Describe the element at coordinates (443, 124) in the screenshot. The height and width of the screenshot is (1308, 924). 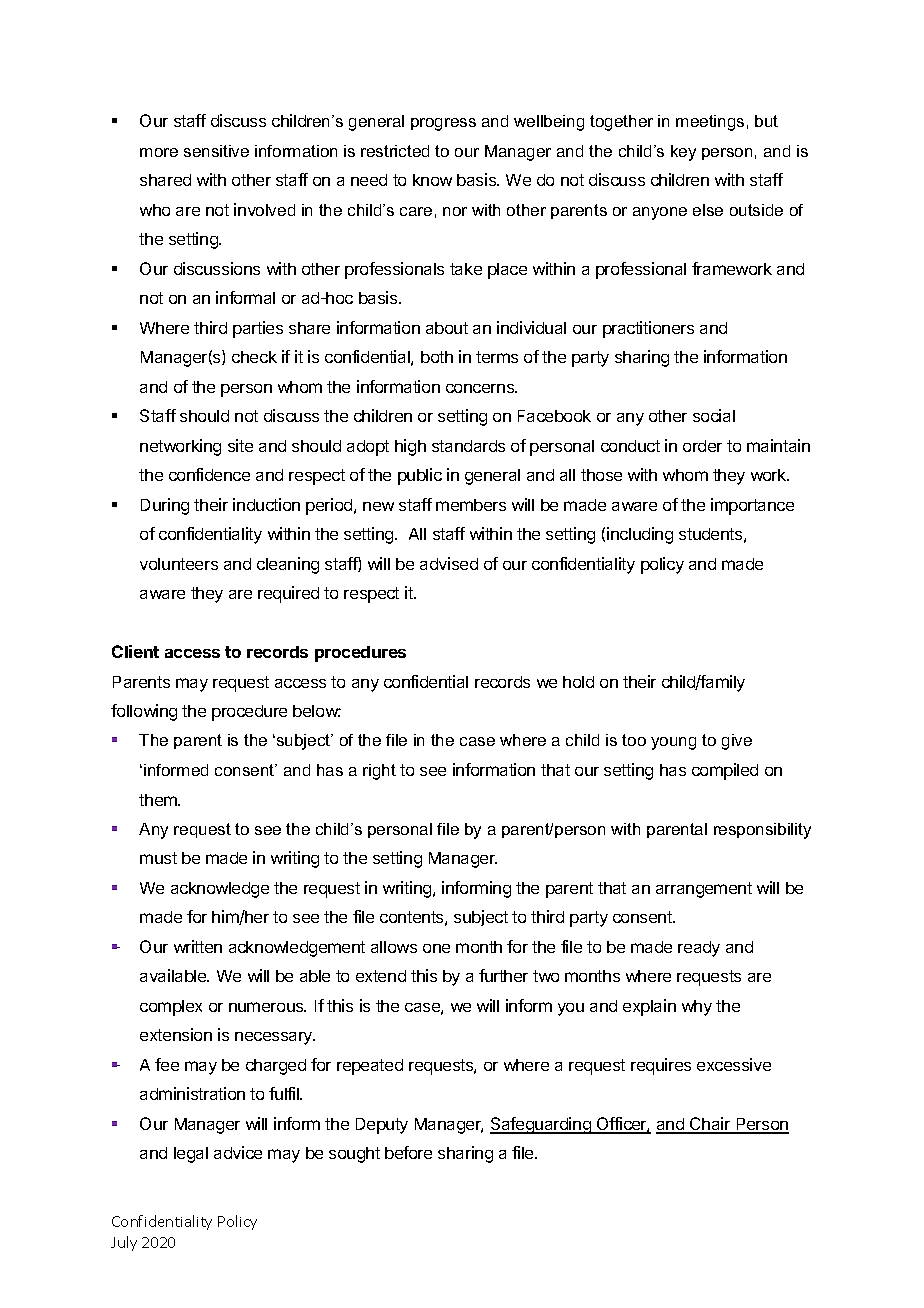
I see `progress` at that location.
